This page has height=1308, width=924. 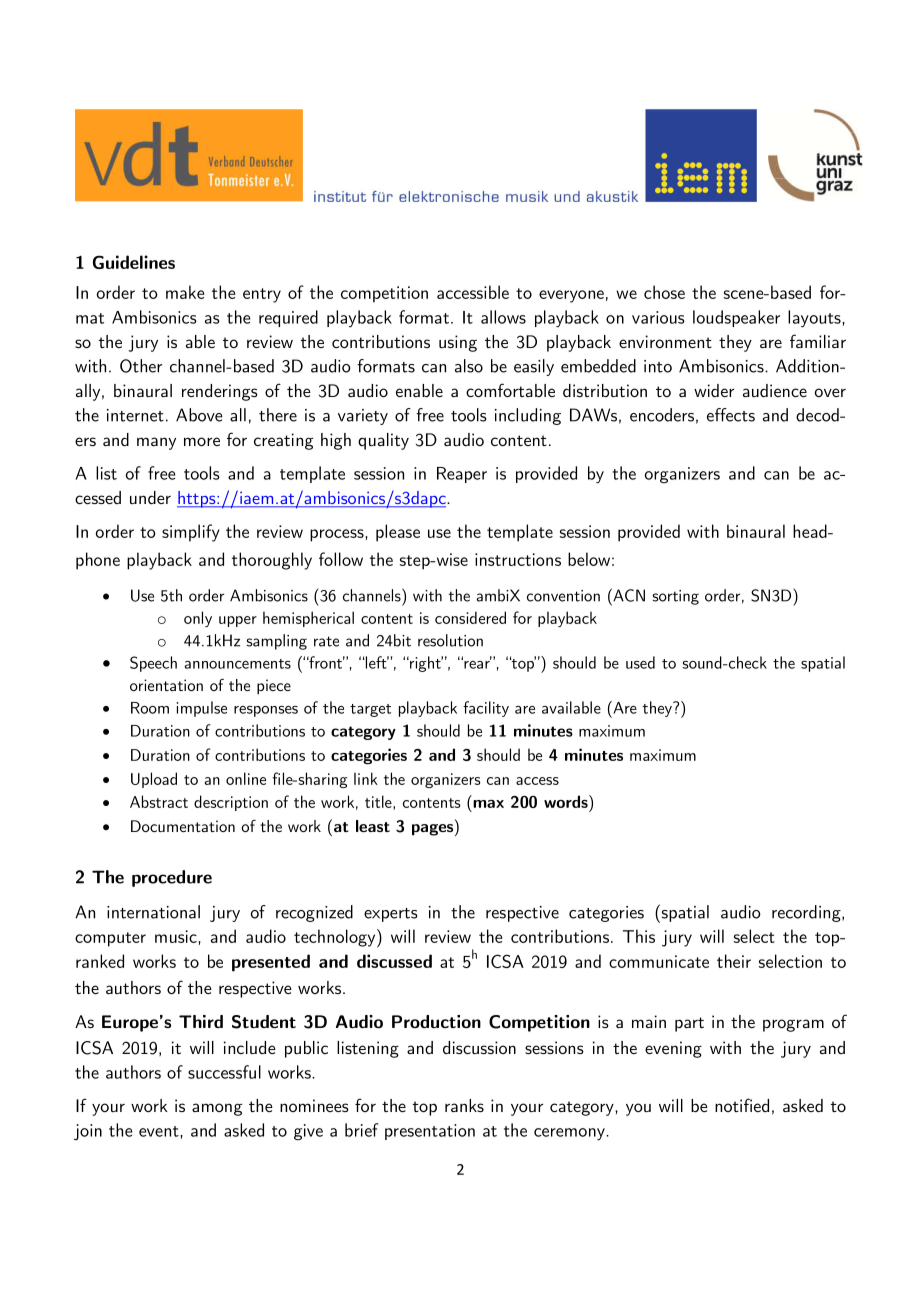 I want to click on allows, so click(x=503, y=317).
